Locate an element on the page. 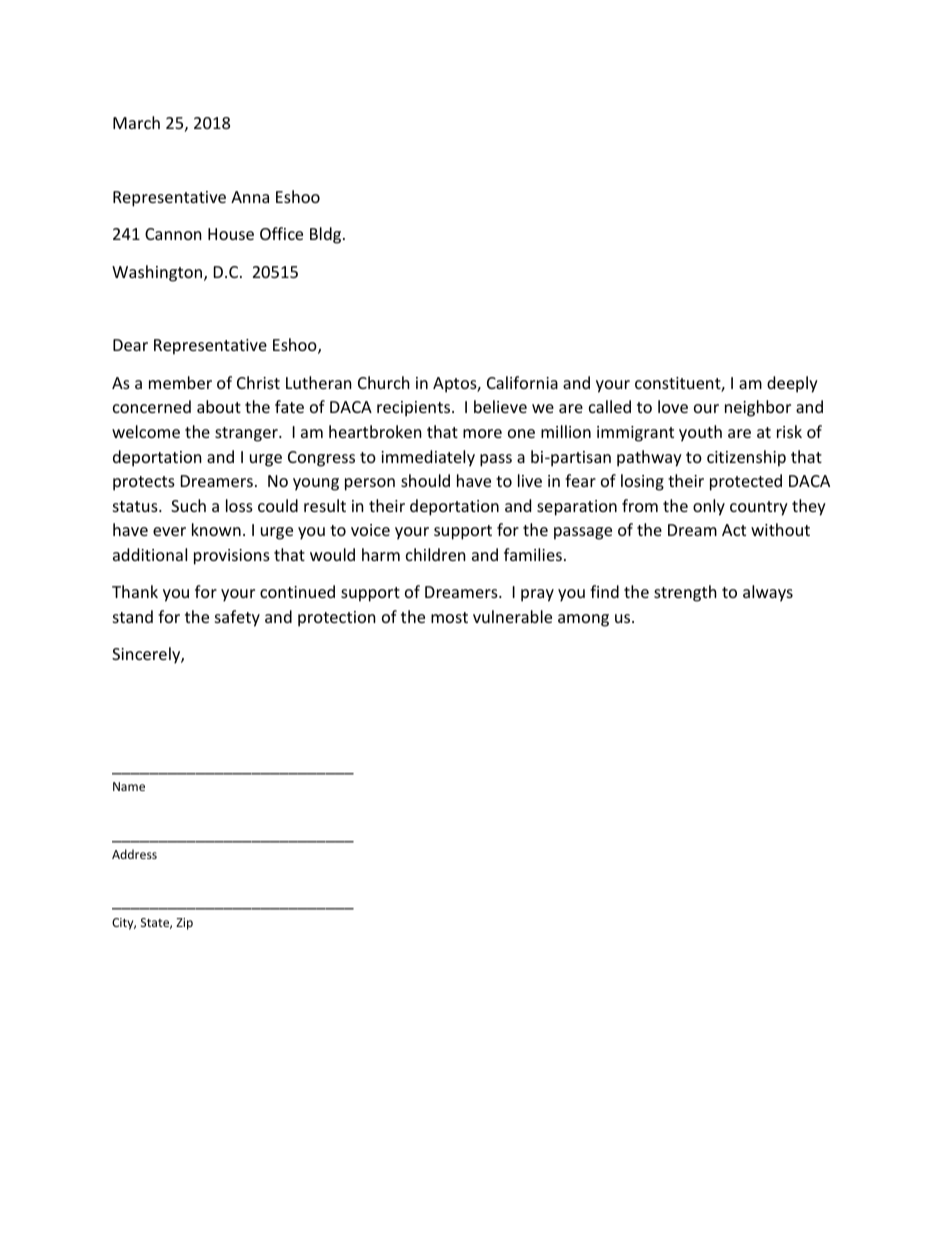 Image resolution: width=952 pixels, height=1233 pixels. Act is located at coordinates (734, 530).
